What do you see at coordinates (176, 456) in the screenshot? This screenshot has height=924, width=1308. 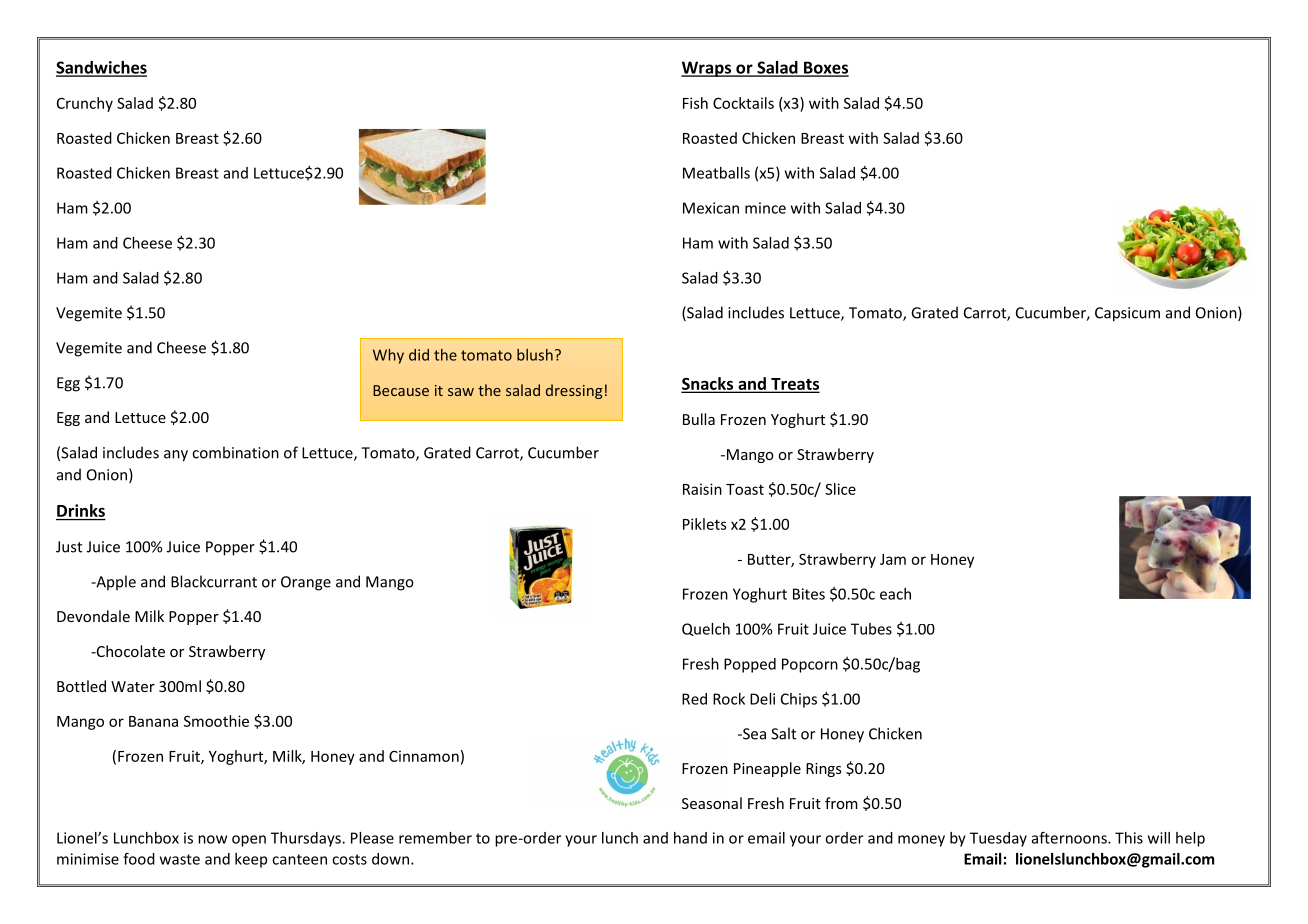 I see `any` at bounding box center [176, 456].
